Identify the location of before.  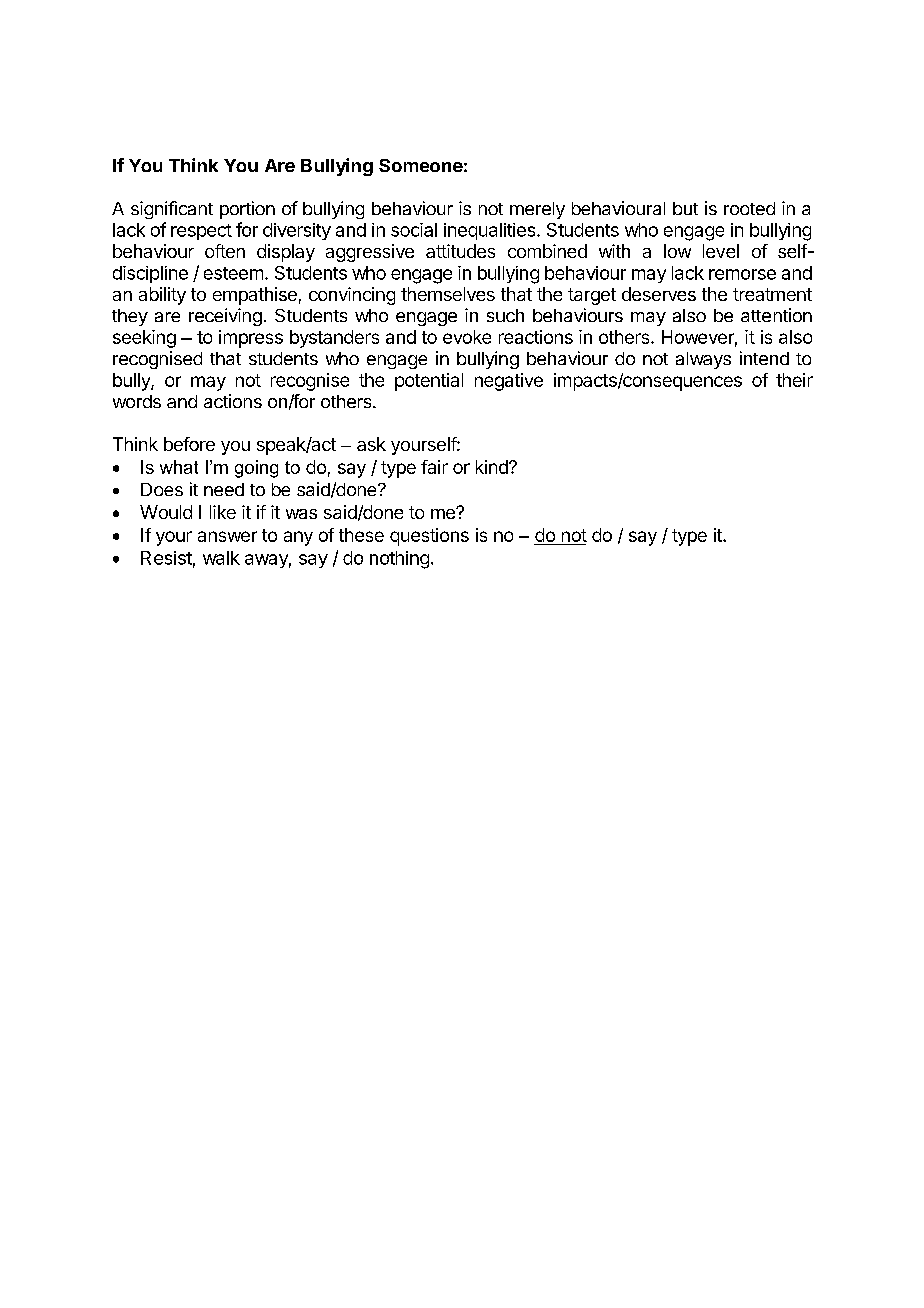
(189, 444).
